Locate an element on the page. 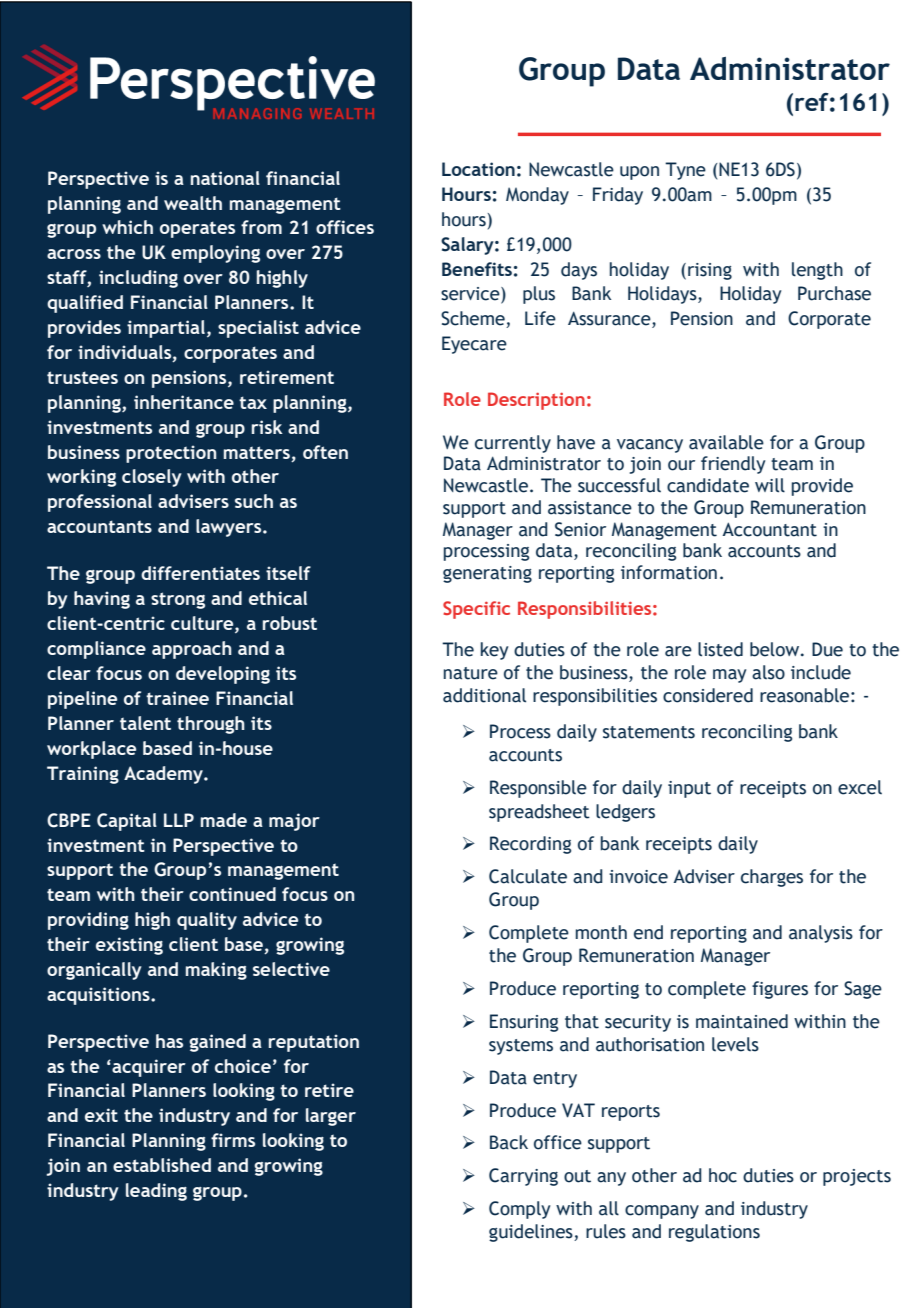 The width and height of the document is (924, 1308). leading is located at coordinates (156, 1192).
